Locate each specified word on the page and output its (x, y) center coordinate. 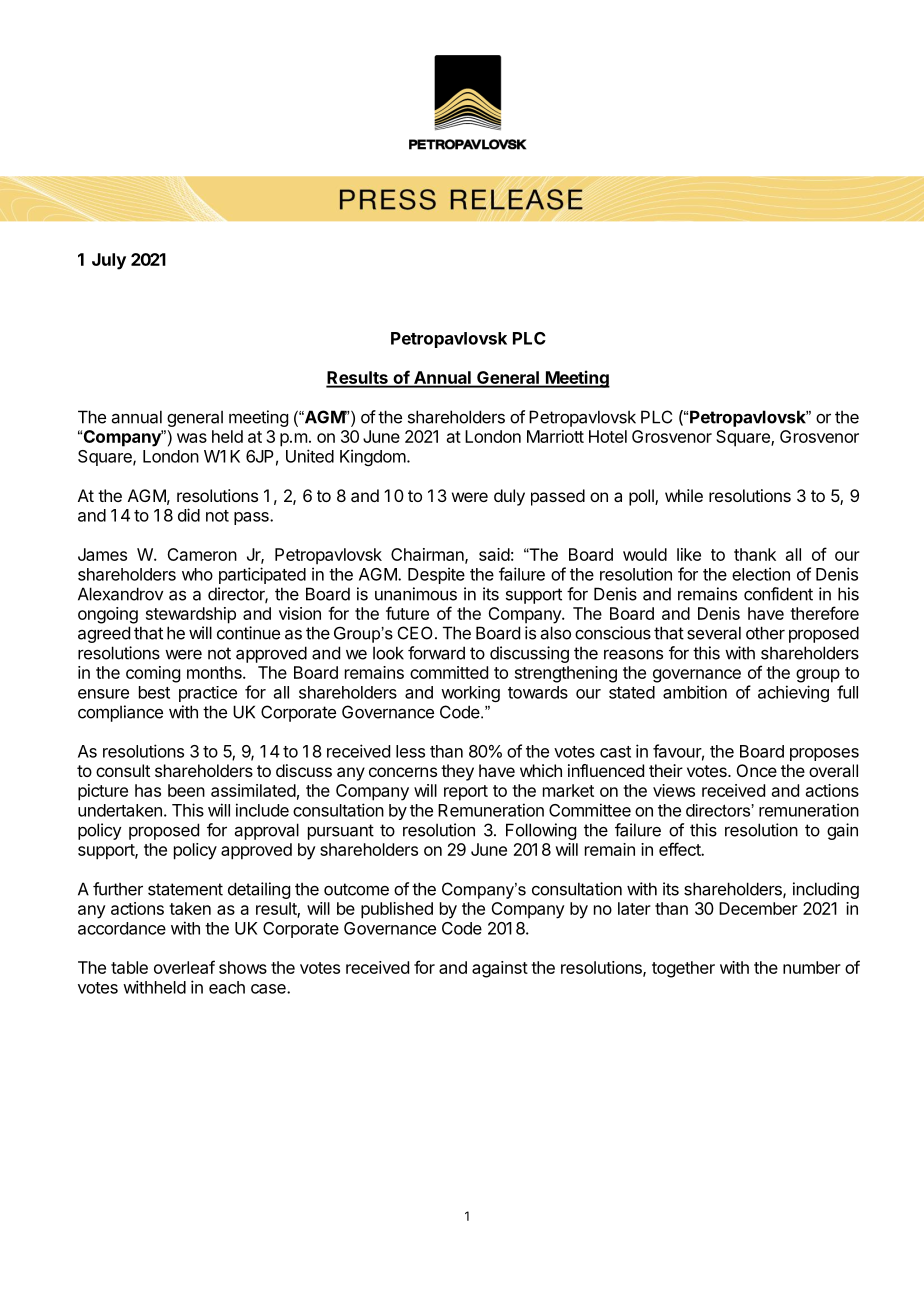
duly (509, 497)
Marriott (555, 436)
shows (243, 967)
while (684, 495)
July (109, 261)
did (189, 515)
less (410, 751)
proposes (824, 754)
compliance (120, 713)
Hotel (608, 436)
